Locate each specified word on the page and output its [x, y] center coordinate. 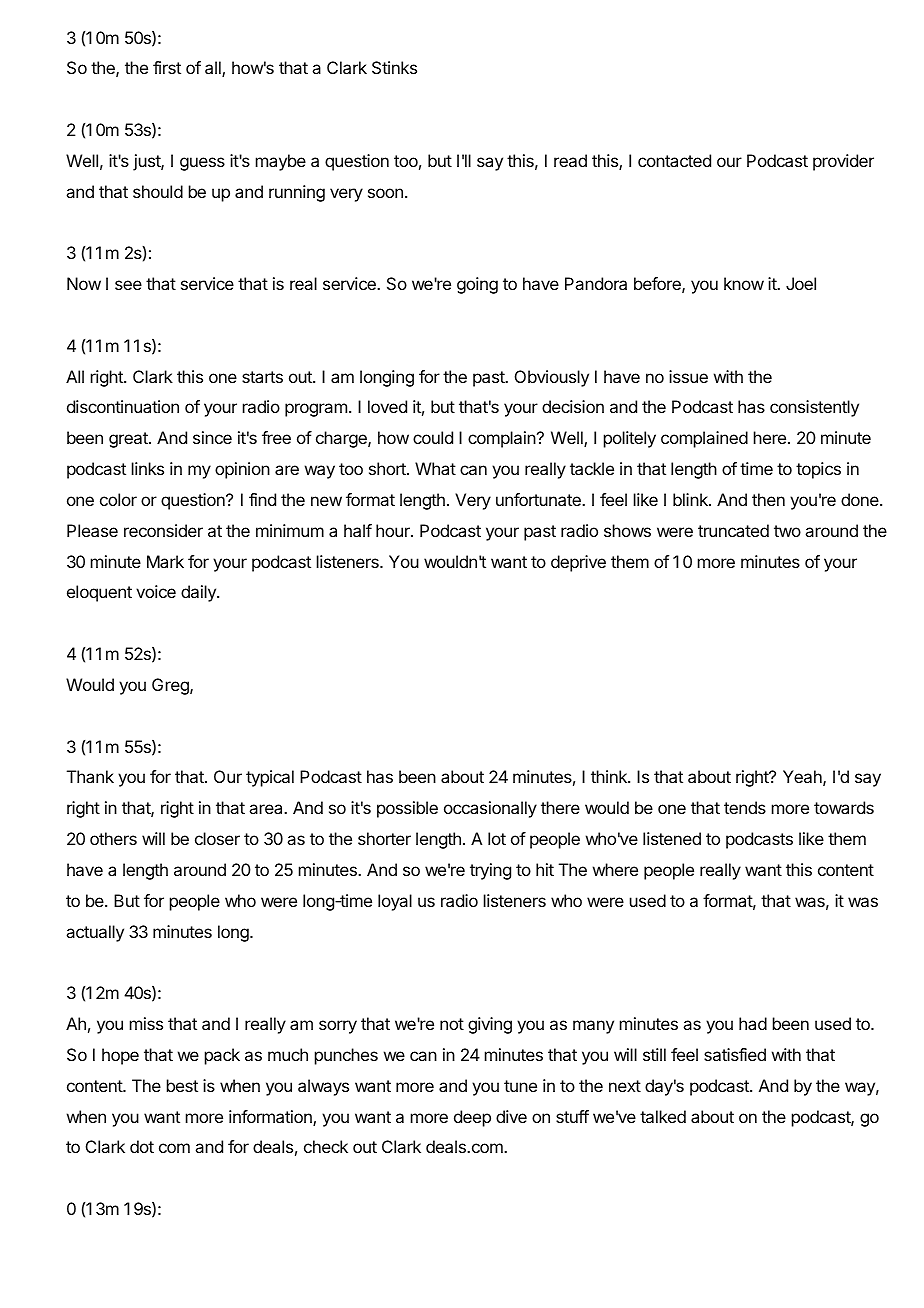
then [768, 499]
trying [490, 871]
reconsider [163, 530]
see [128, 285]
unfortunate [539, 499]
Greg [171, 686]
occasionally [490, 809]
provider [843, 162]
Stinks [394, 67]
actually [95, 933]
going [477, 285]
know [744, 283]
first [167, 67]
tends [745, 807]
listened [672, 838]
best [182, 1085]
